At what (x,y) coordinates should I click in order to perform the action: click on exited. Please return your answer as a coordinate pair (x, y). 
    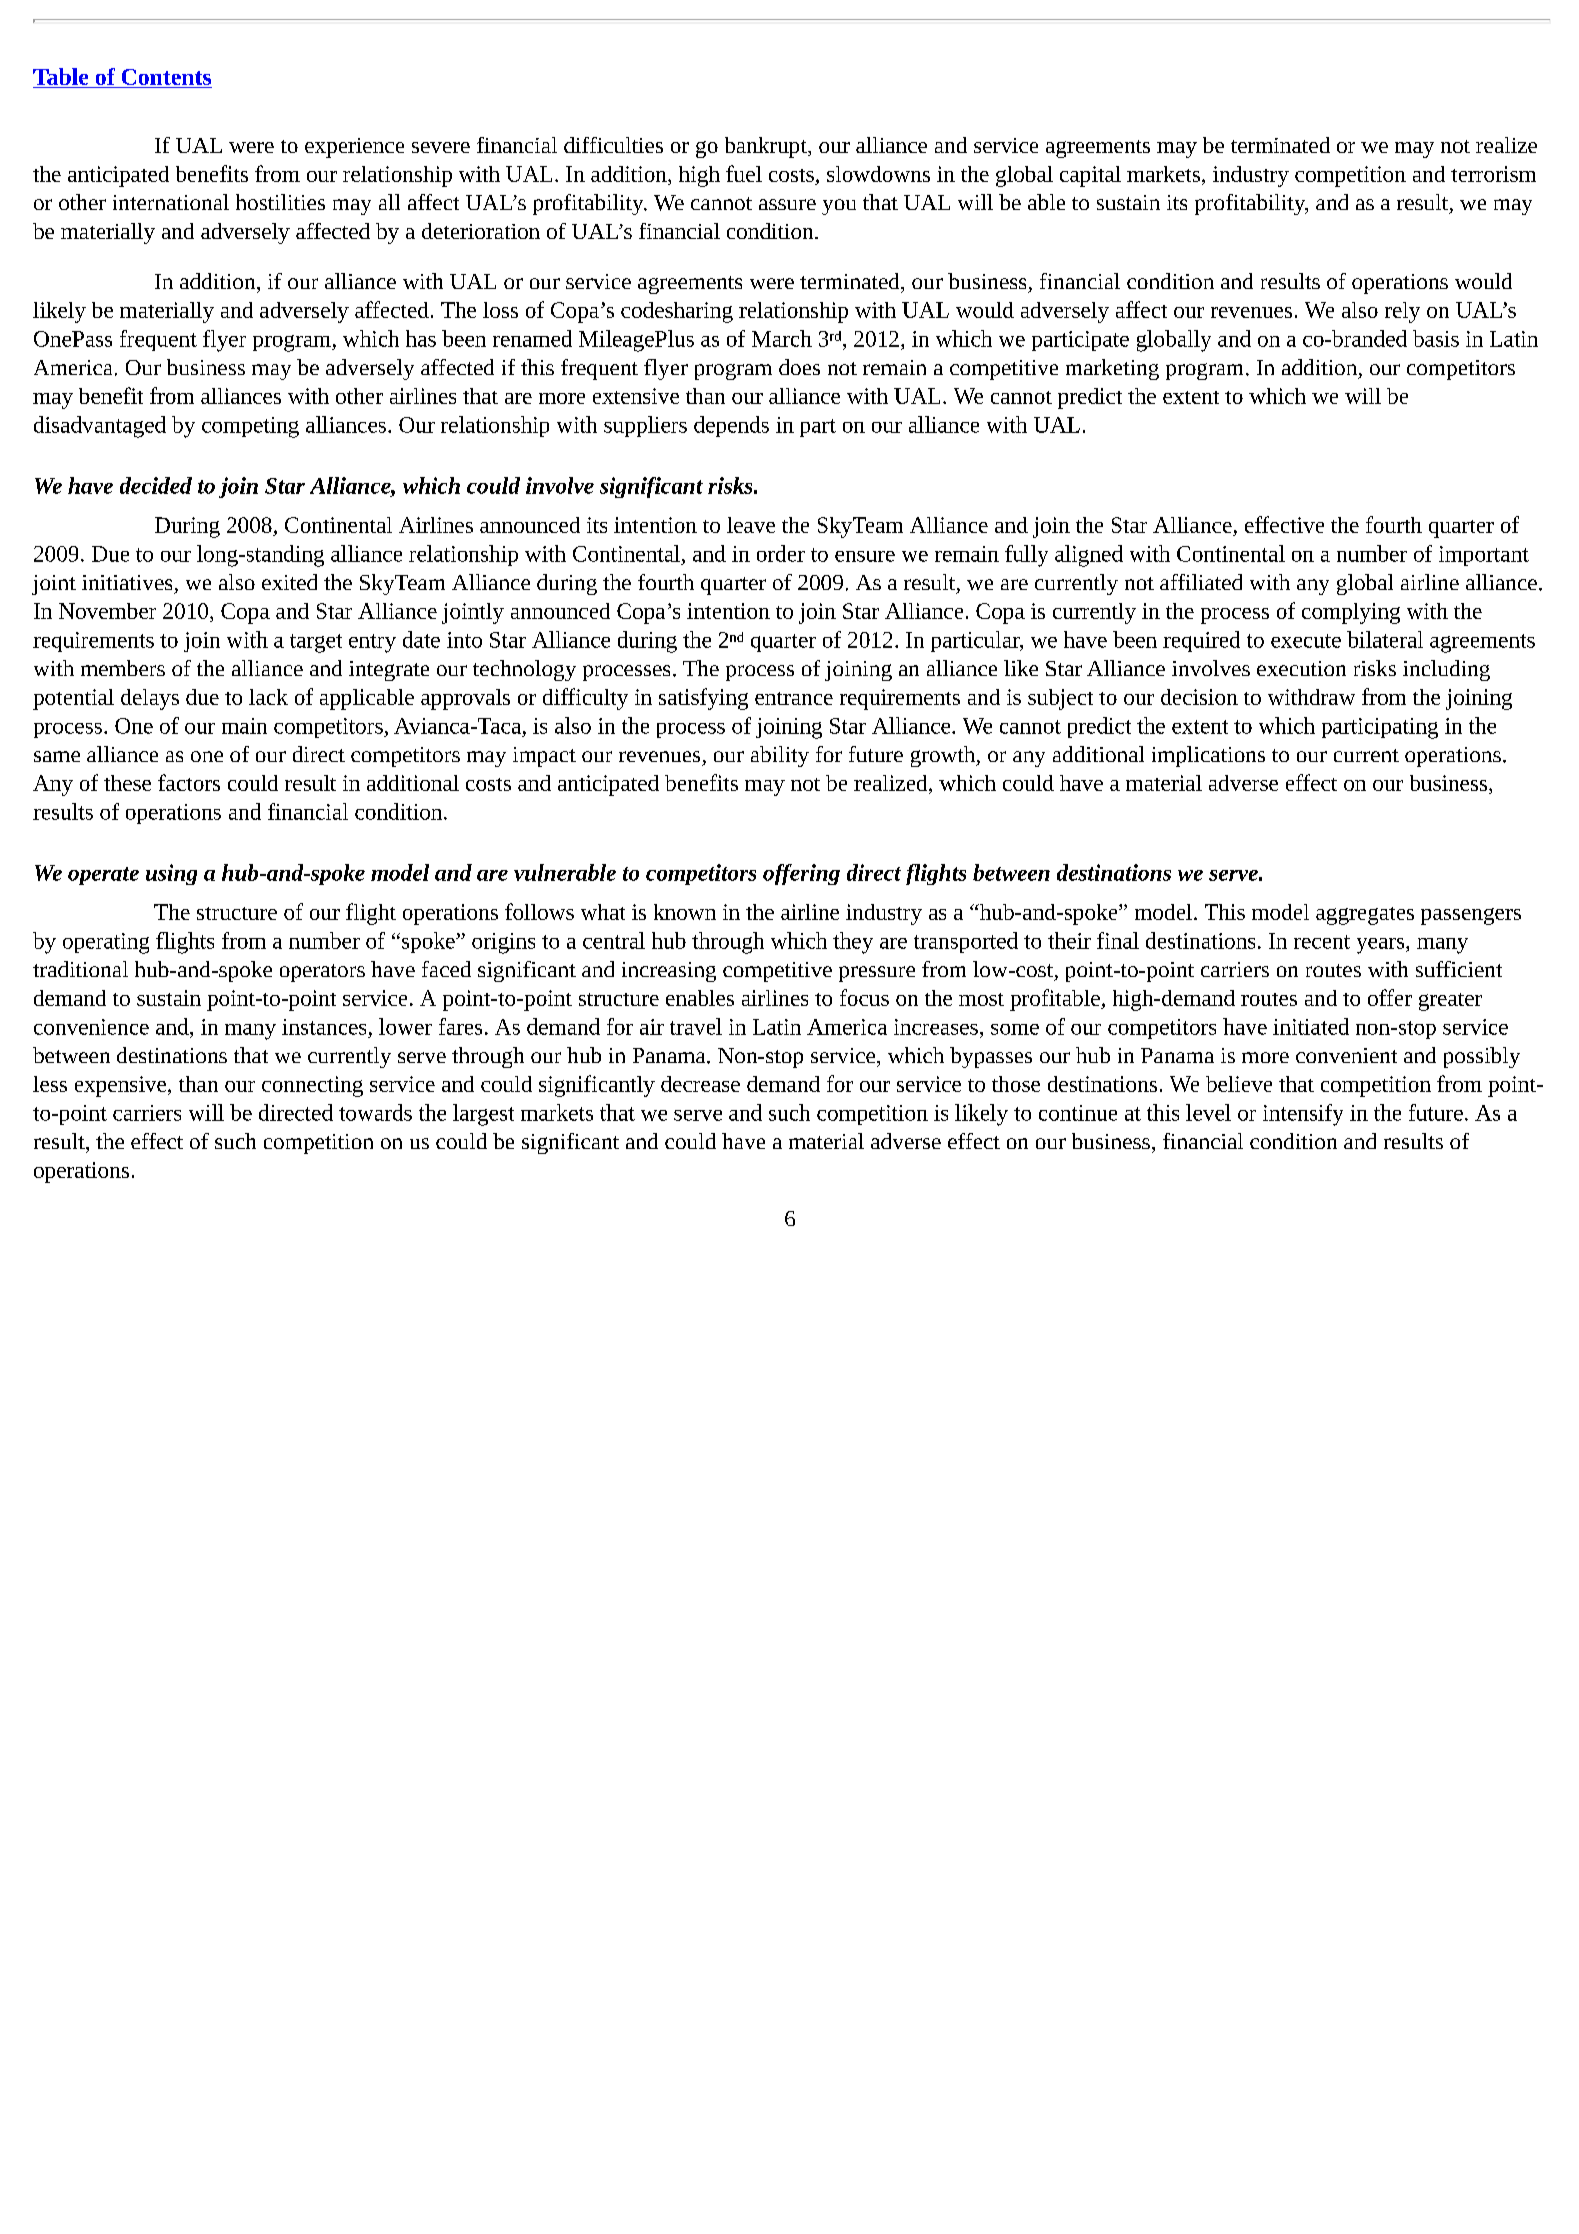
    Looking at the image, I should click on (289, 582).
